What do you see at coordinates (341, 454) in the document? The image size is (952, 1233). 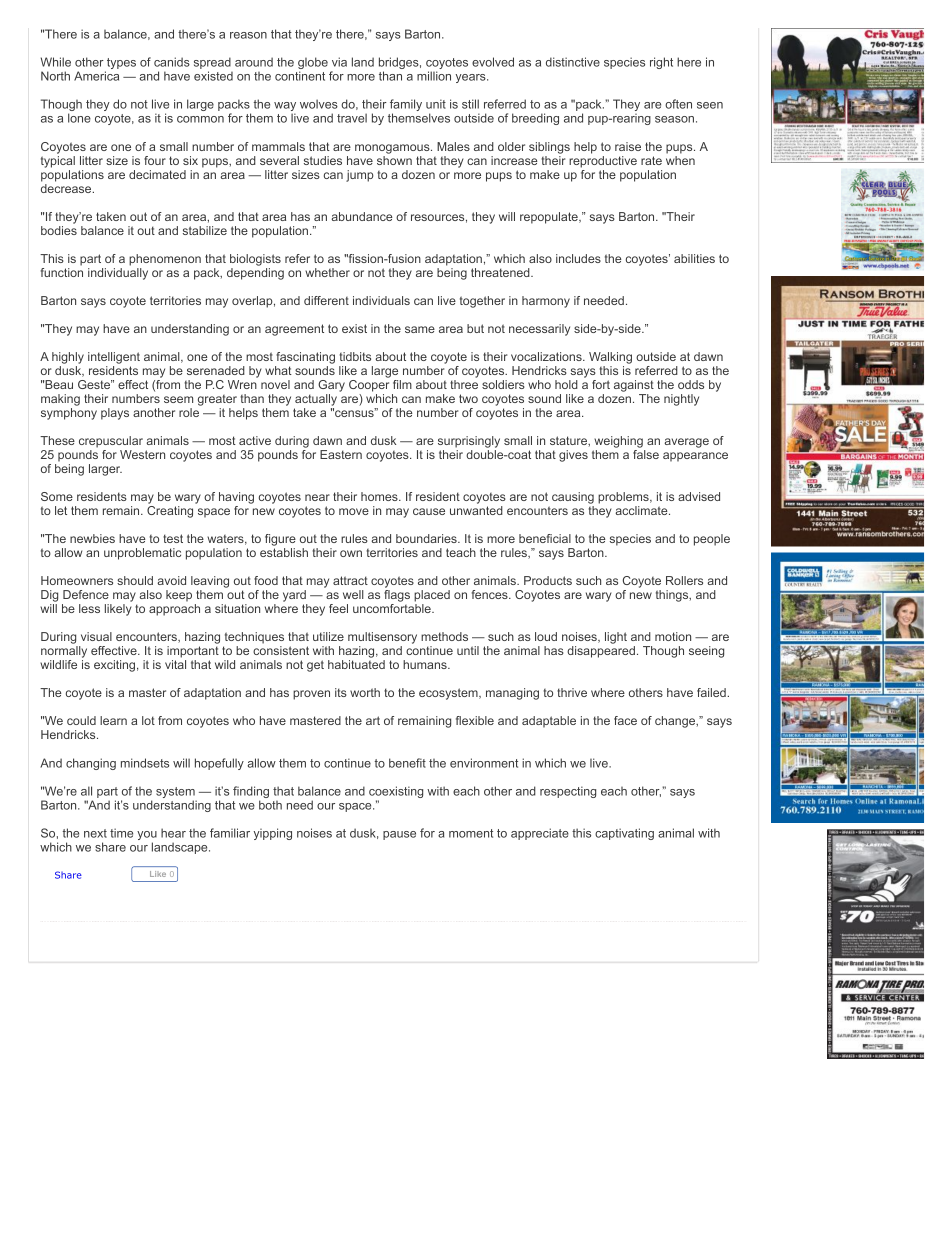 I see `Eastern` at bounding box center [341, 454].
